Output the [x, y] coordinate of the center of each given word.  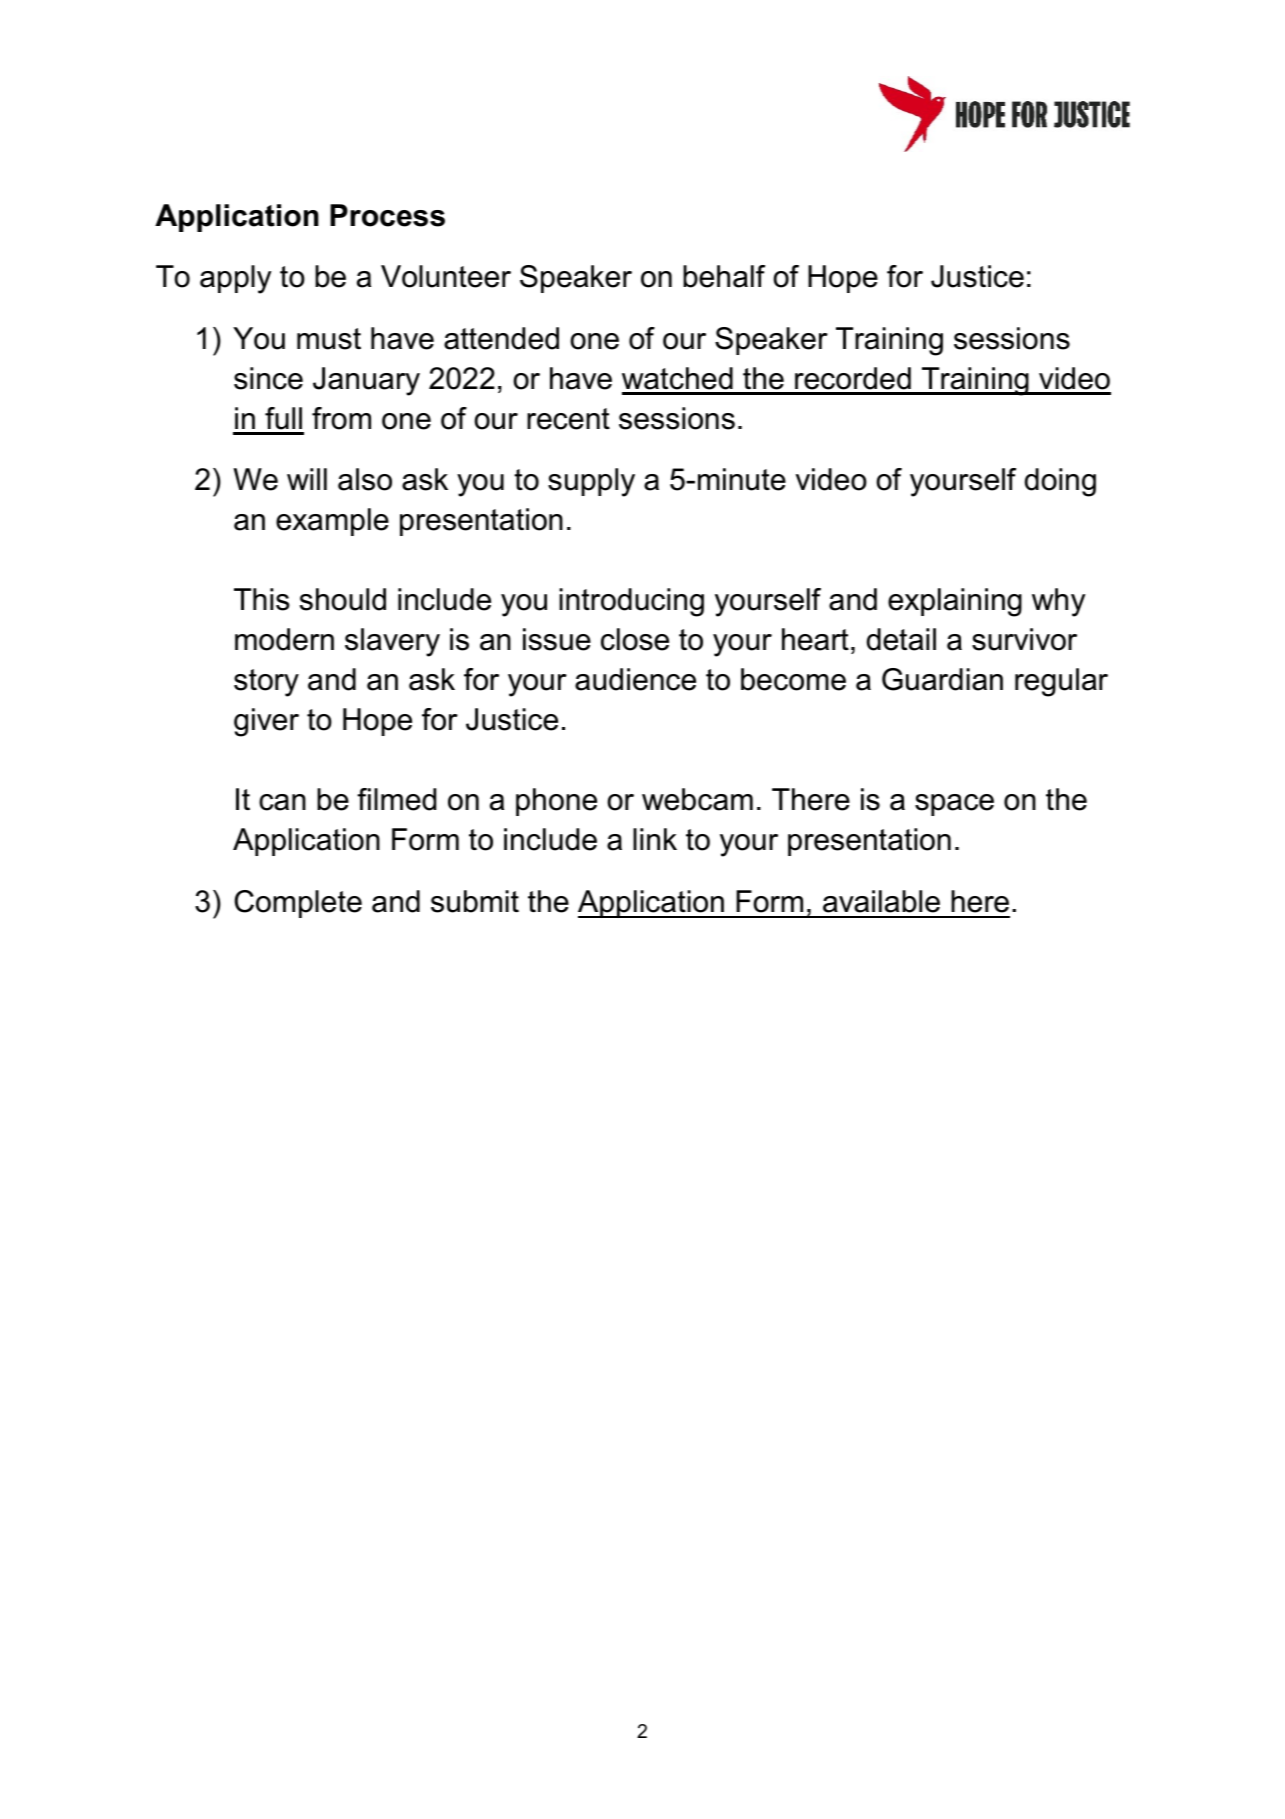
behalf [724, 276]
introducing [631, 602]
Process [387, 215]
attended [501, 338]
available [881, 901]
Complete [298, 904]
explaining [955, 602]
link [655, 839]
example [332, 522]
